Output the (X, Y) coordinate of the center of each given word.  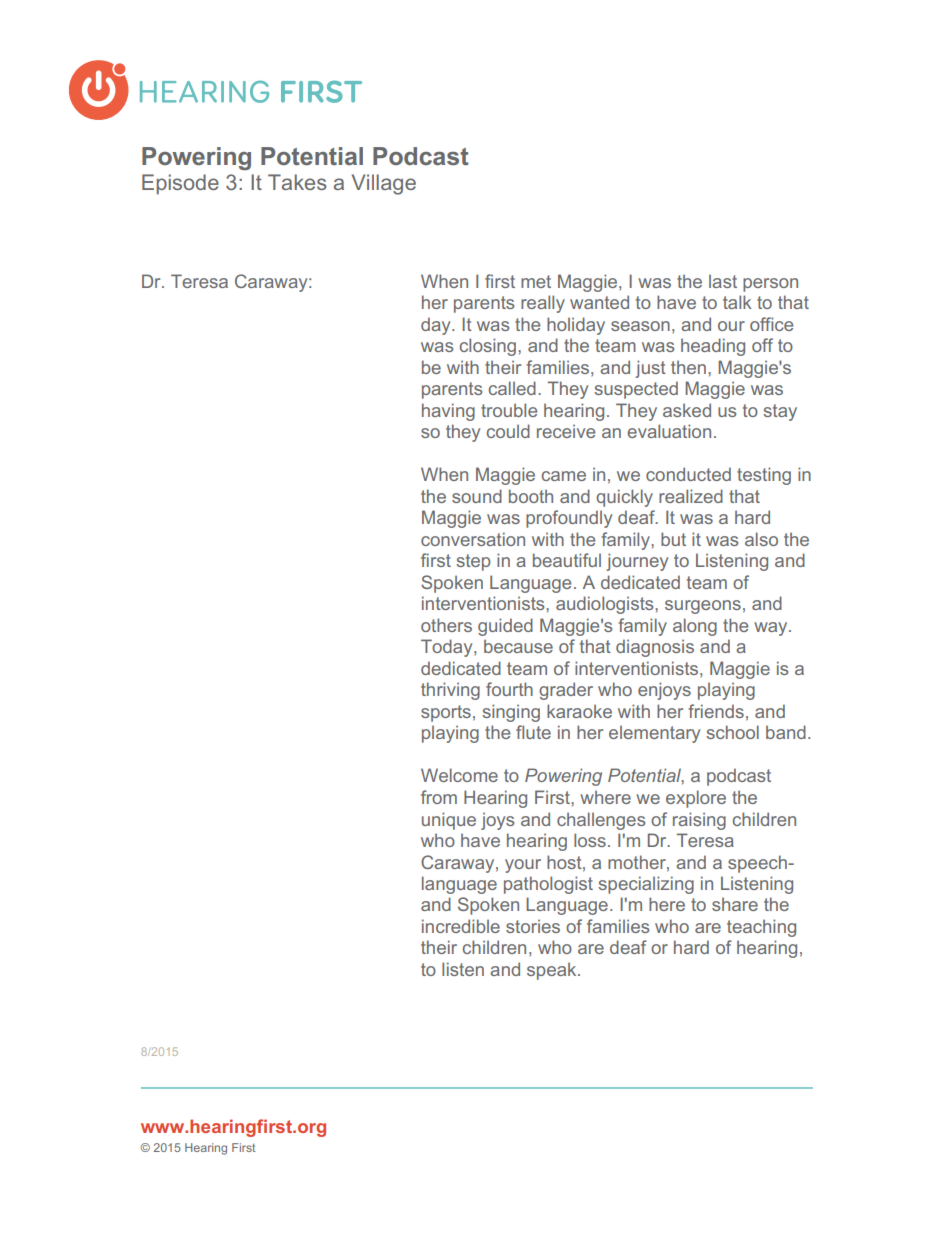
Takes (297, 182)
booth (531, 496)
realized (691, 496)
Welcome (459, 775)
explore (696, 799)
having (448, 412)
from (439, 797)
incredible (461, 926)
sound (477, 496)
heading (713, 347)
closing (489, 347)
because (518, 646)
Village (384, 184)
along (695, 627)
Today (448, 648)
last (723, 281)
